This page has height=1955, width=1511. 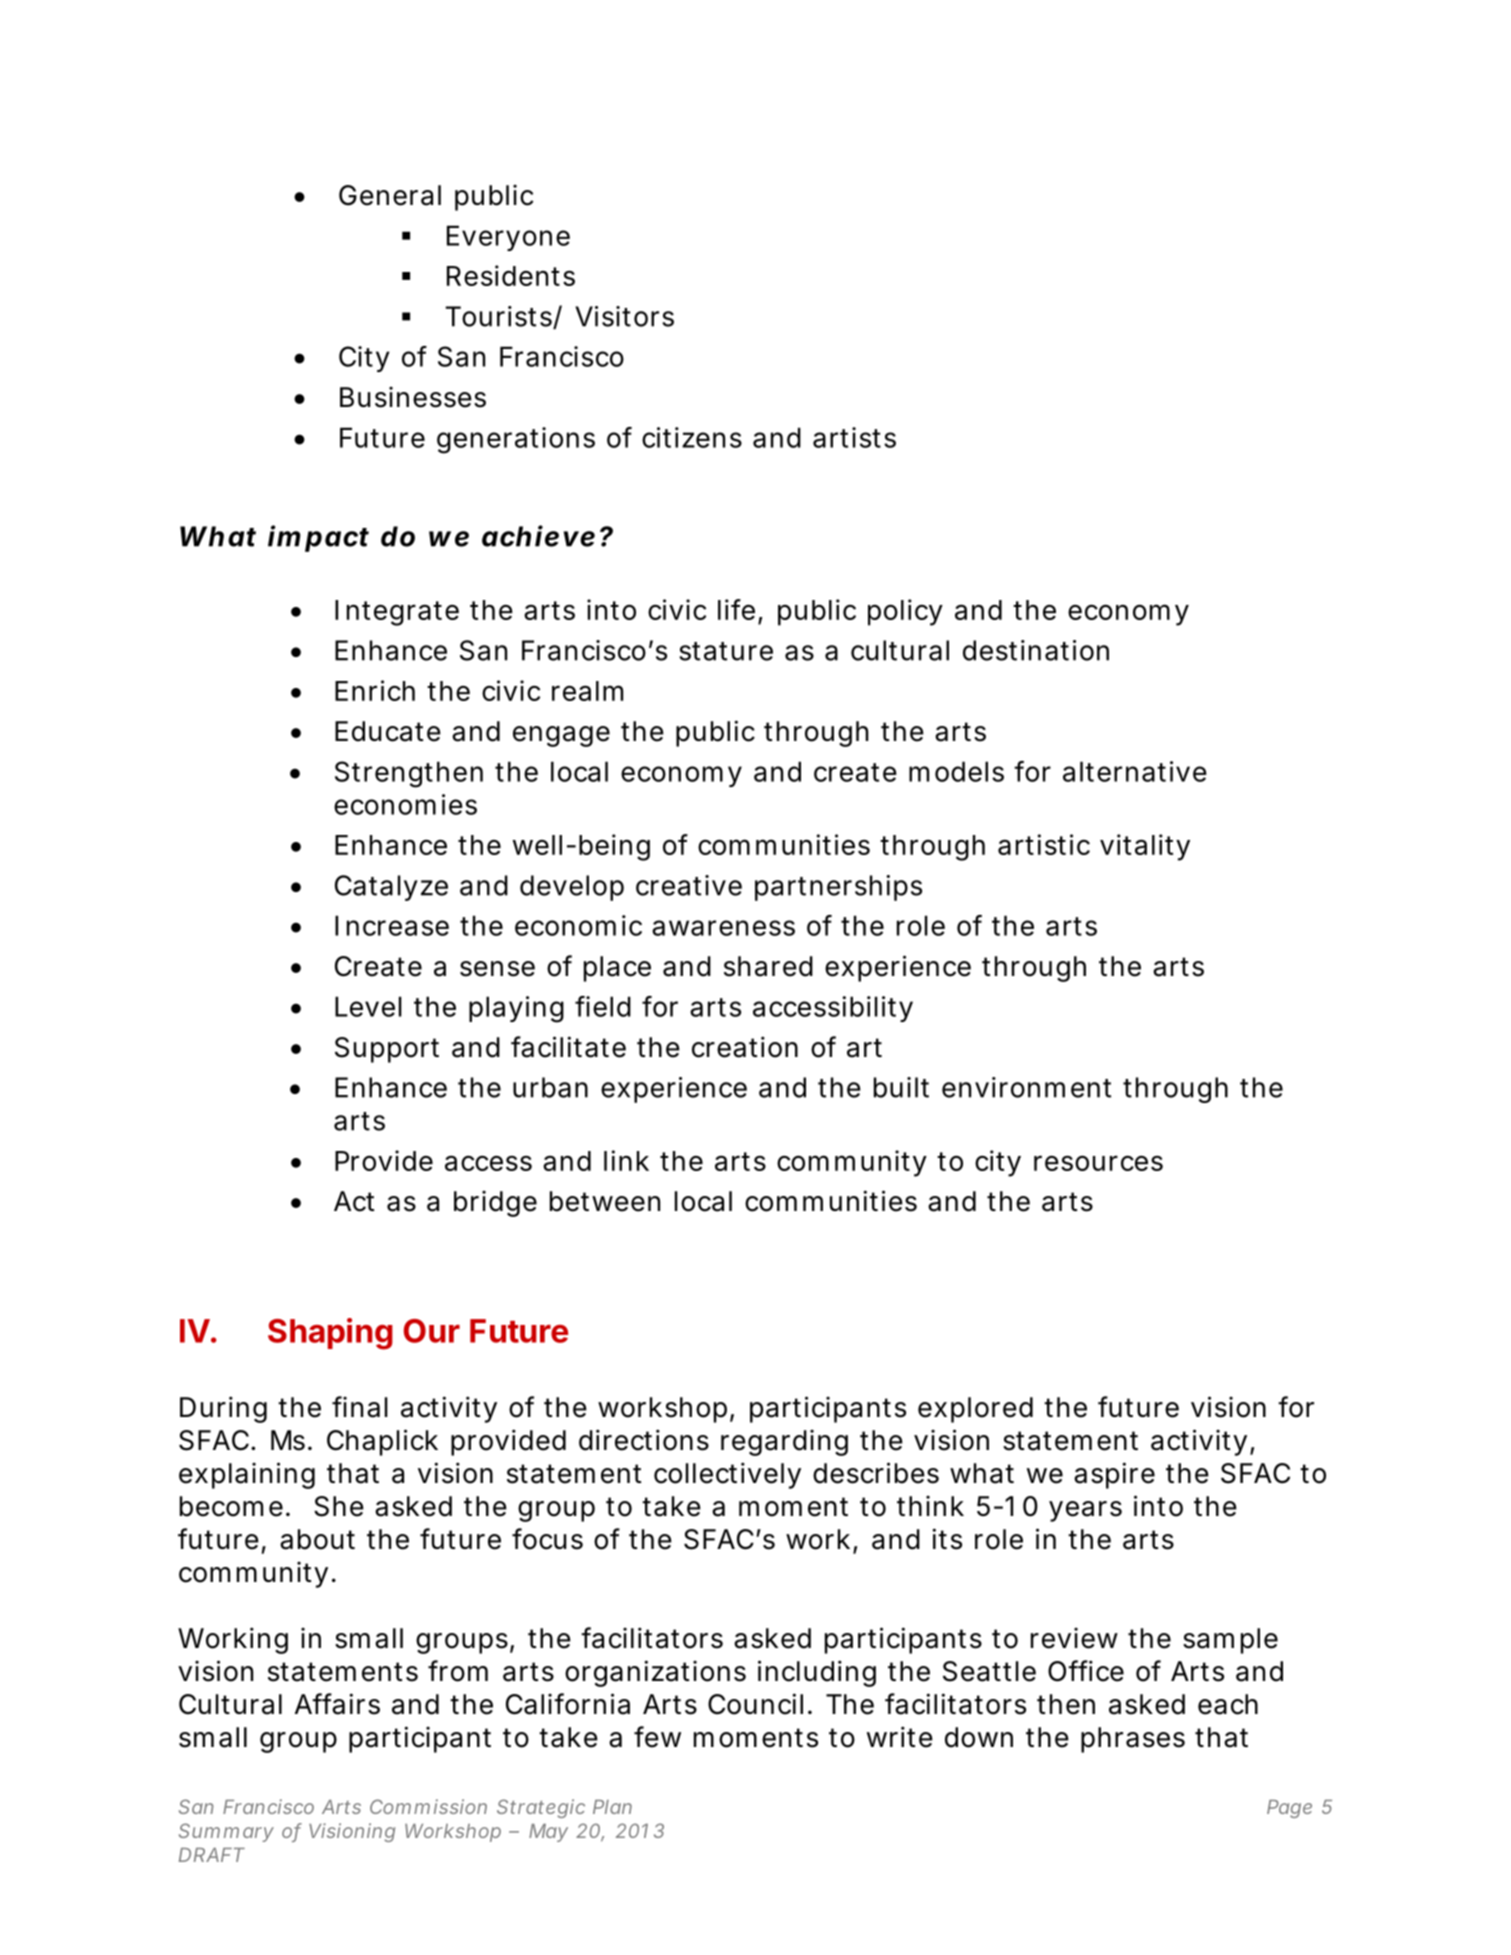 What do you see at coordinates (1114, 1475) in the page?
I see `aspire` at bounding box center [1114, 1475].
